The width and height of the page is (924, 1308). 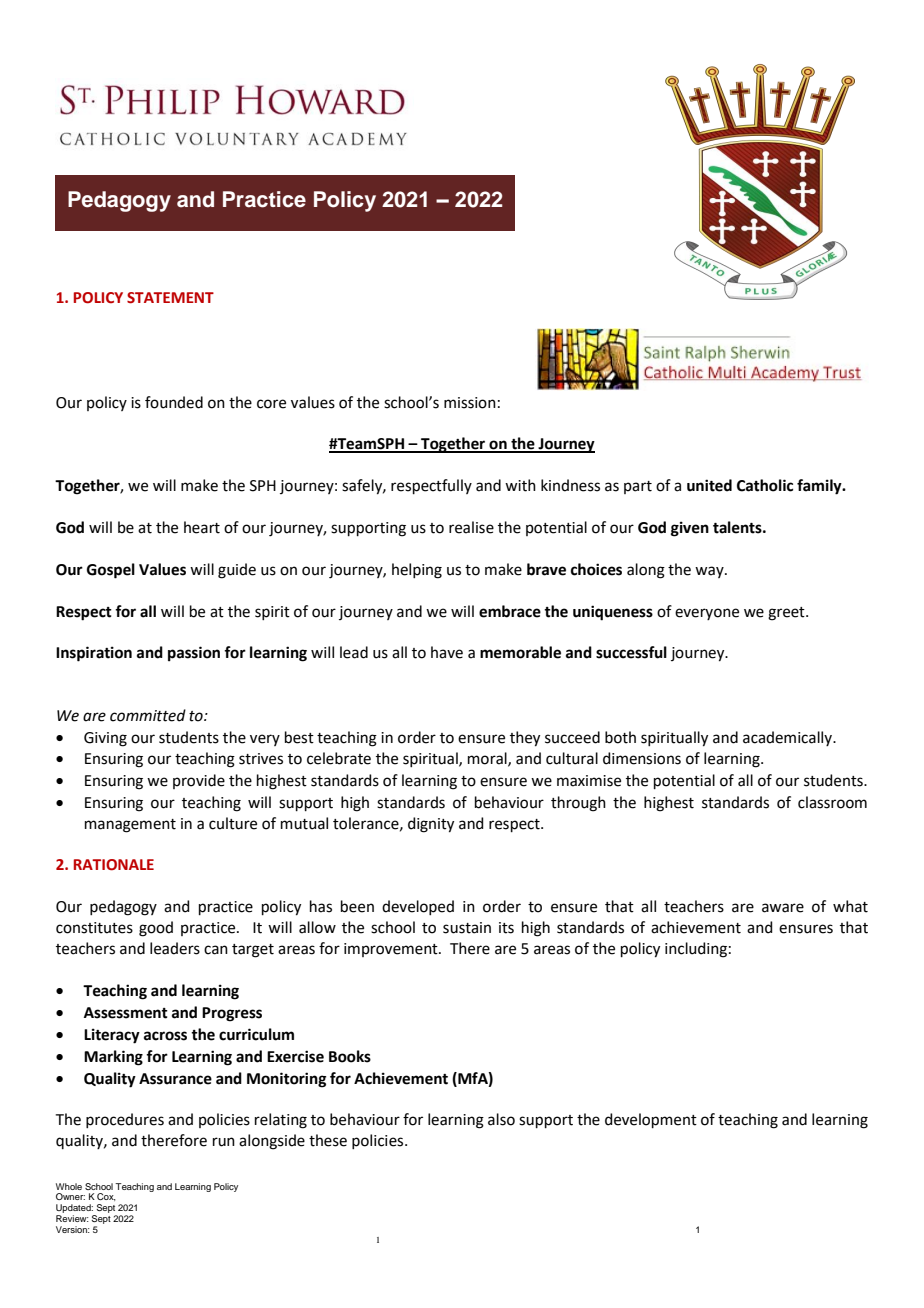 I want to click on Assessment, so click(x=126, y=1013).
